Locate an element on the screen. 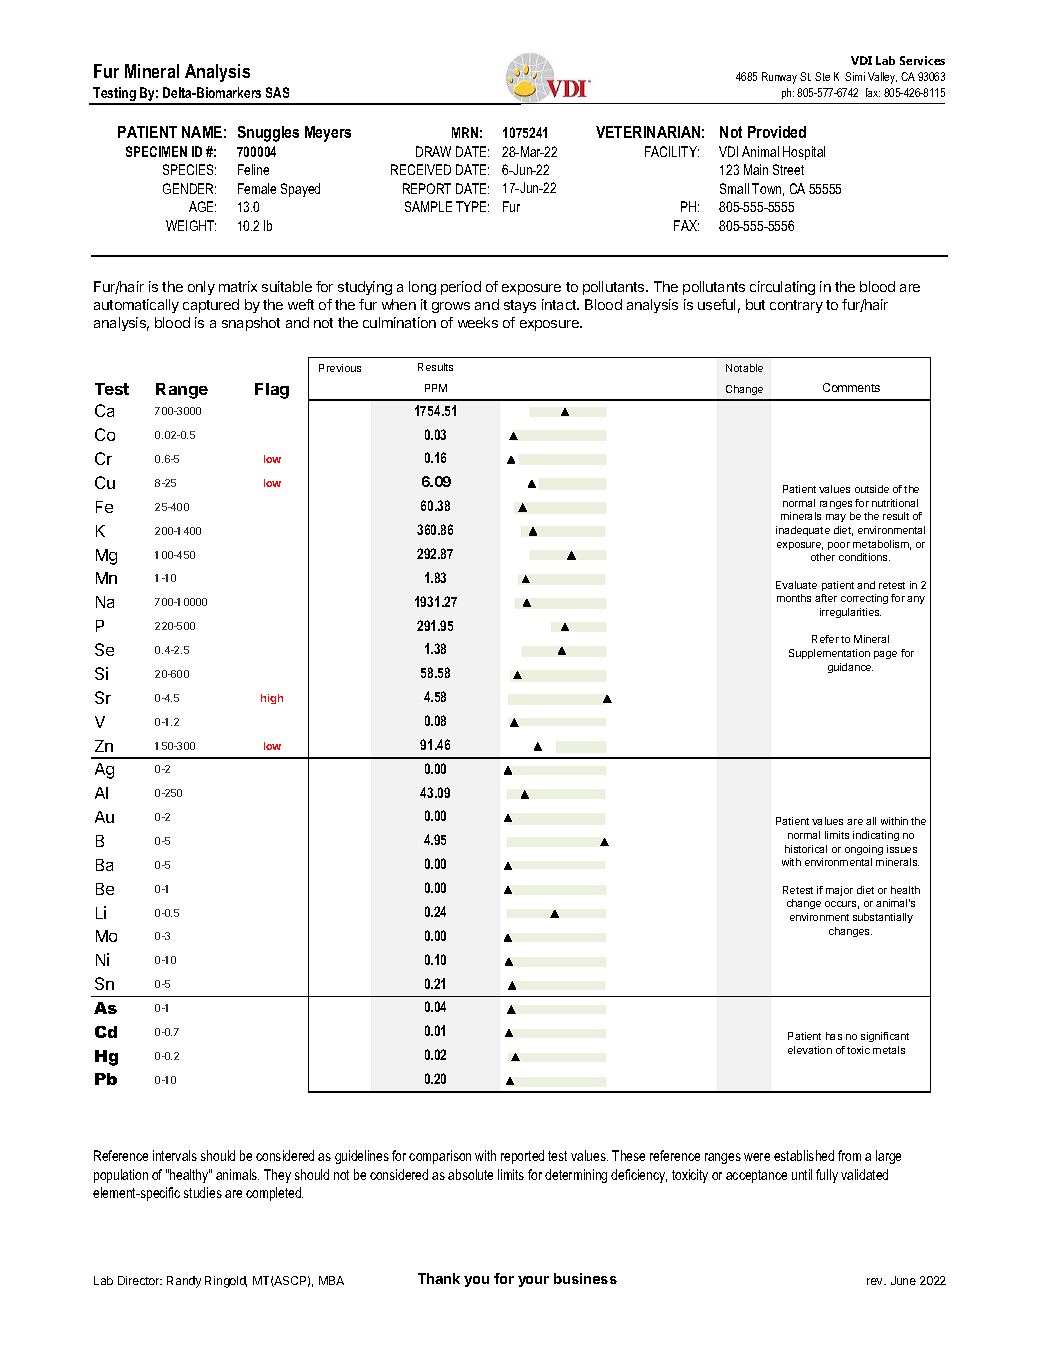 The image size is (1040, 1346). Flag is located at coordinates (272, 391).
